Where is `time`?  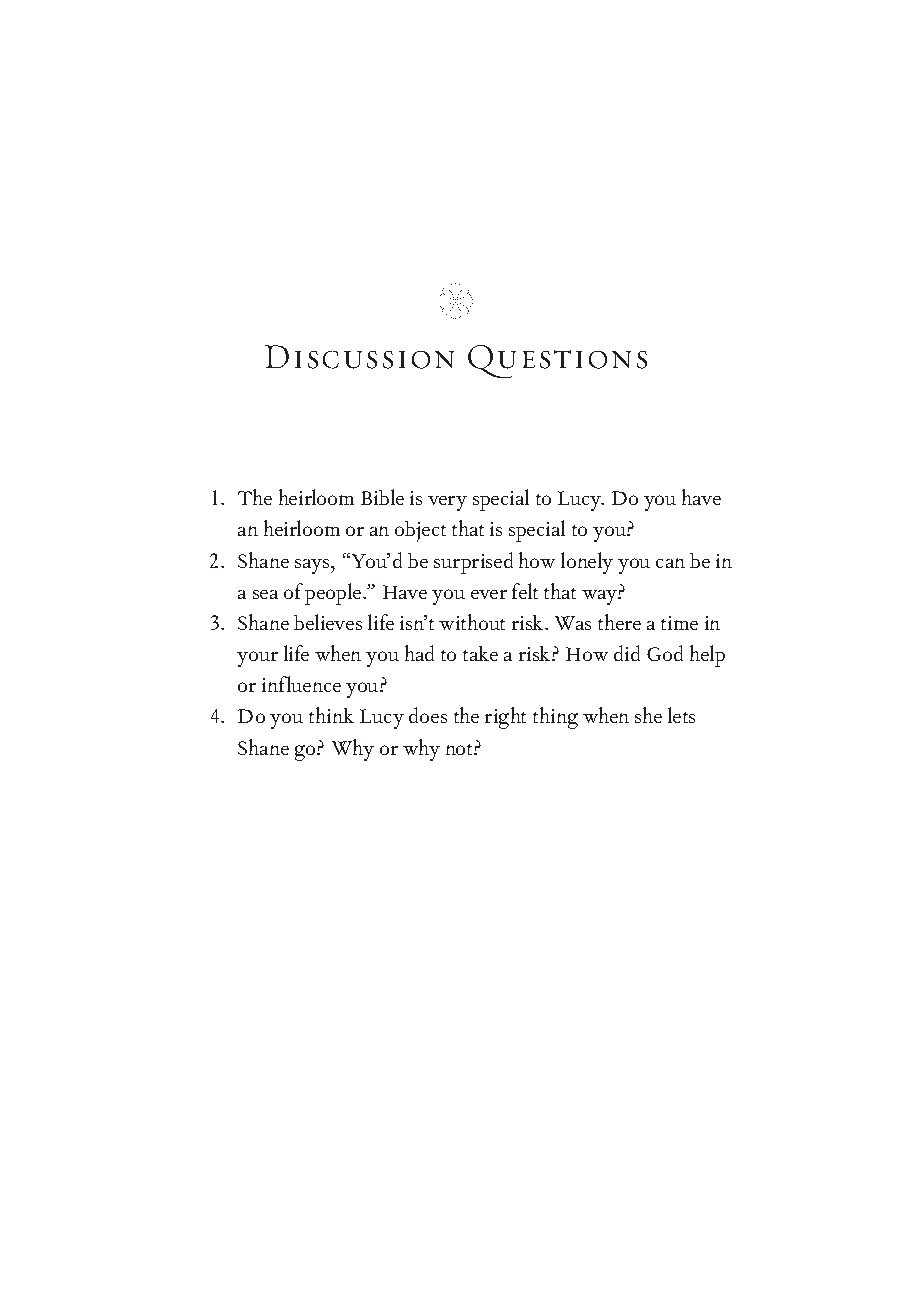
time is located at coordinates (679, 623).
